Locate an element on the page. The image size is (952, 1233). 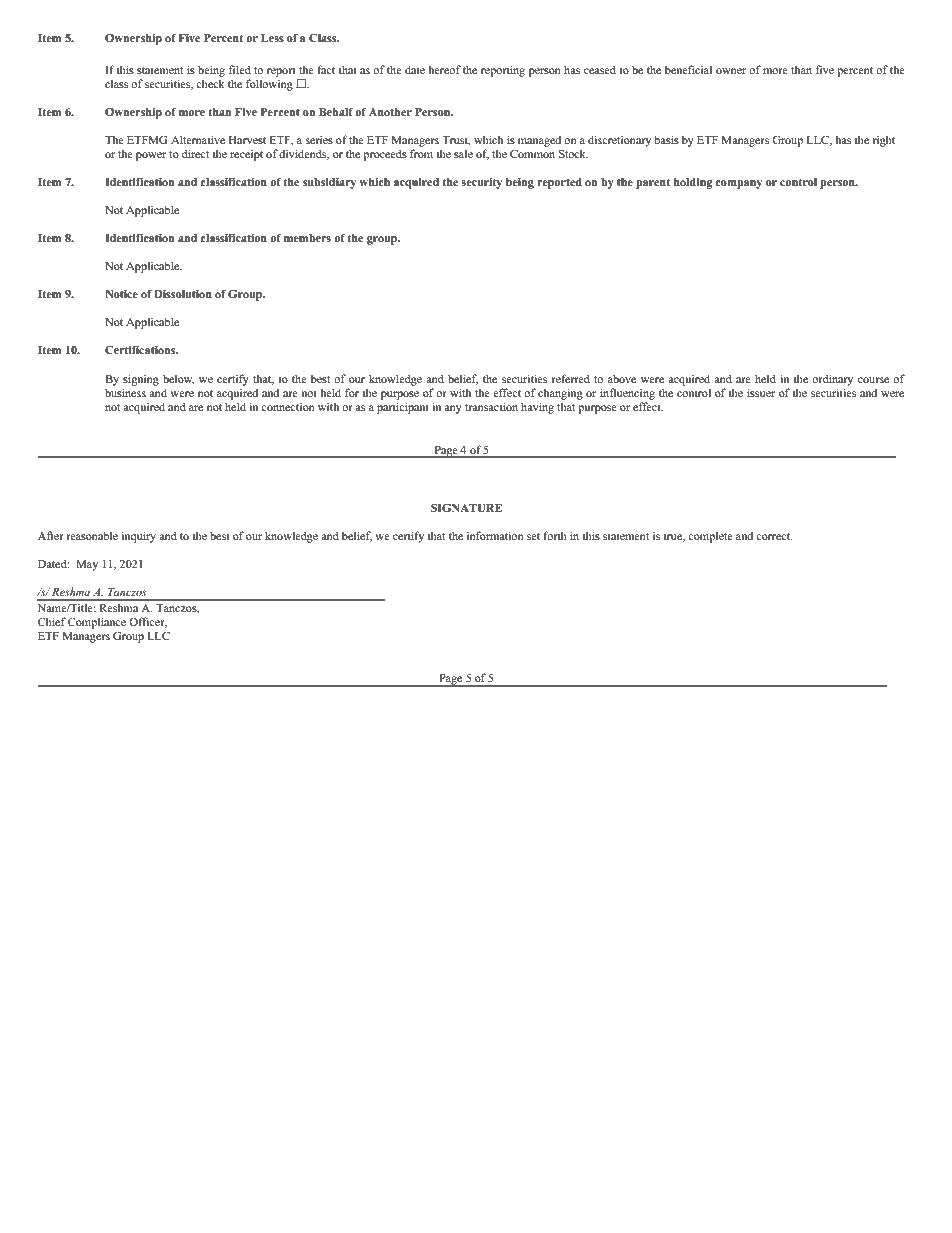
Officer is located at coordinates (148, 622).
